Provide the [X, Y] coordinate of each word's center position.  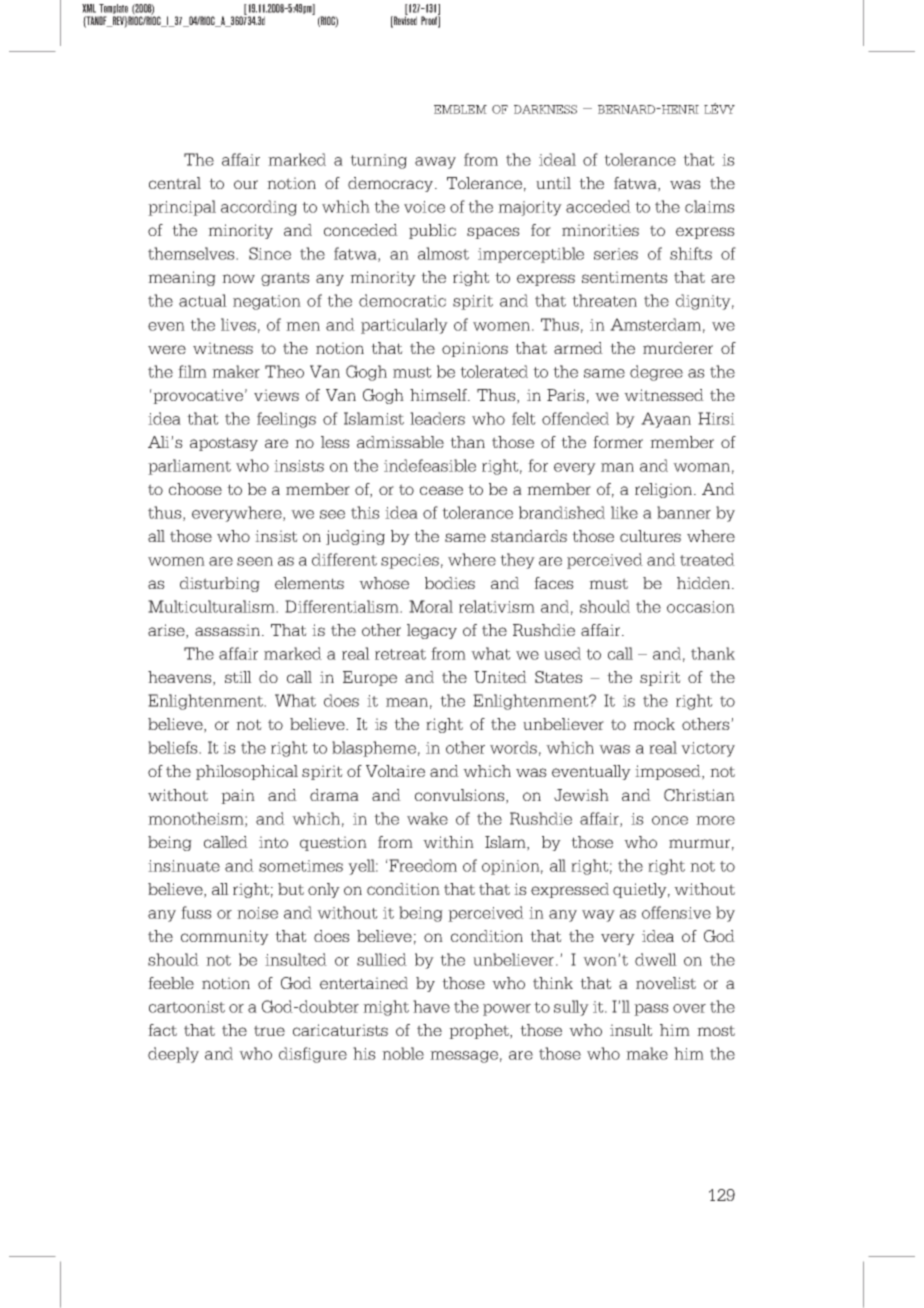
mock [654, 724]
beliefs [174, 747]
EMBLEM [460, 109]
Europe [370, 678]
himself [439, 395]
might [386, 1008]
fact [162, 1030]
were [167, 349]
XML [89, 8]
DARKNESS [545, 109]
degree [656, 373]
